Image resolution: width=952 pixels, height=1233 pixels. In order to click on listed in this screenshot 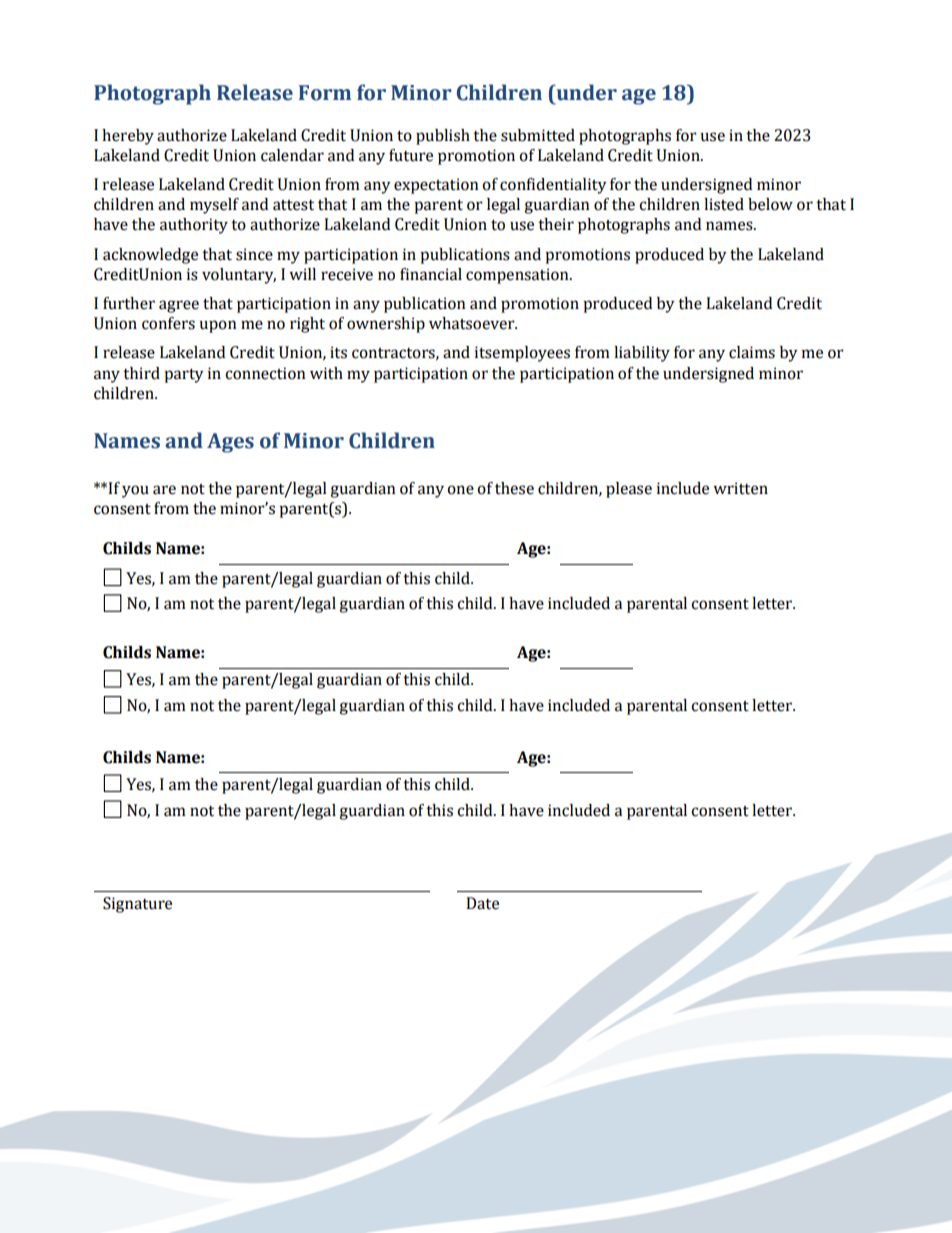, I will do `click(724, 204)`.
